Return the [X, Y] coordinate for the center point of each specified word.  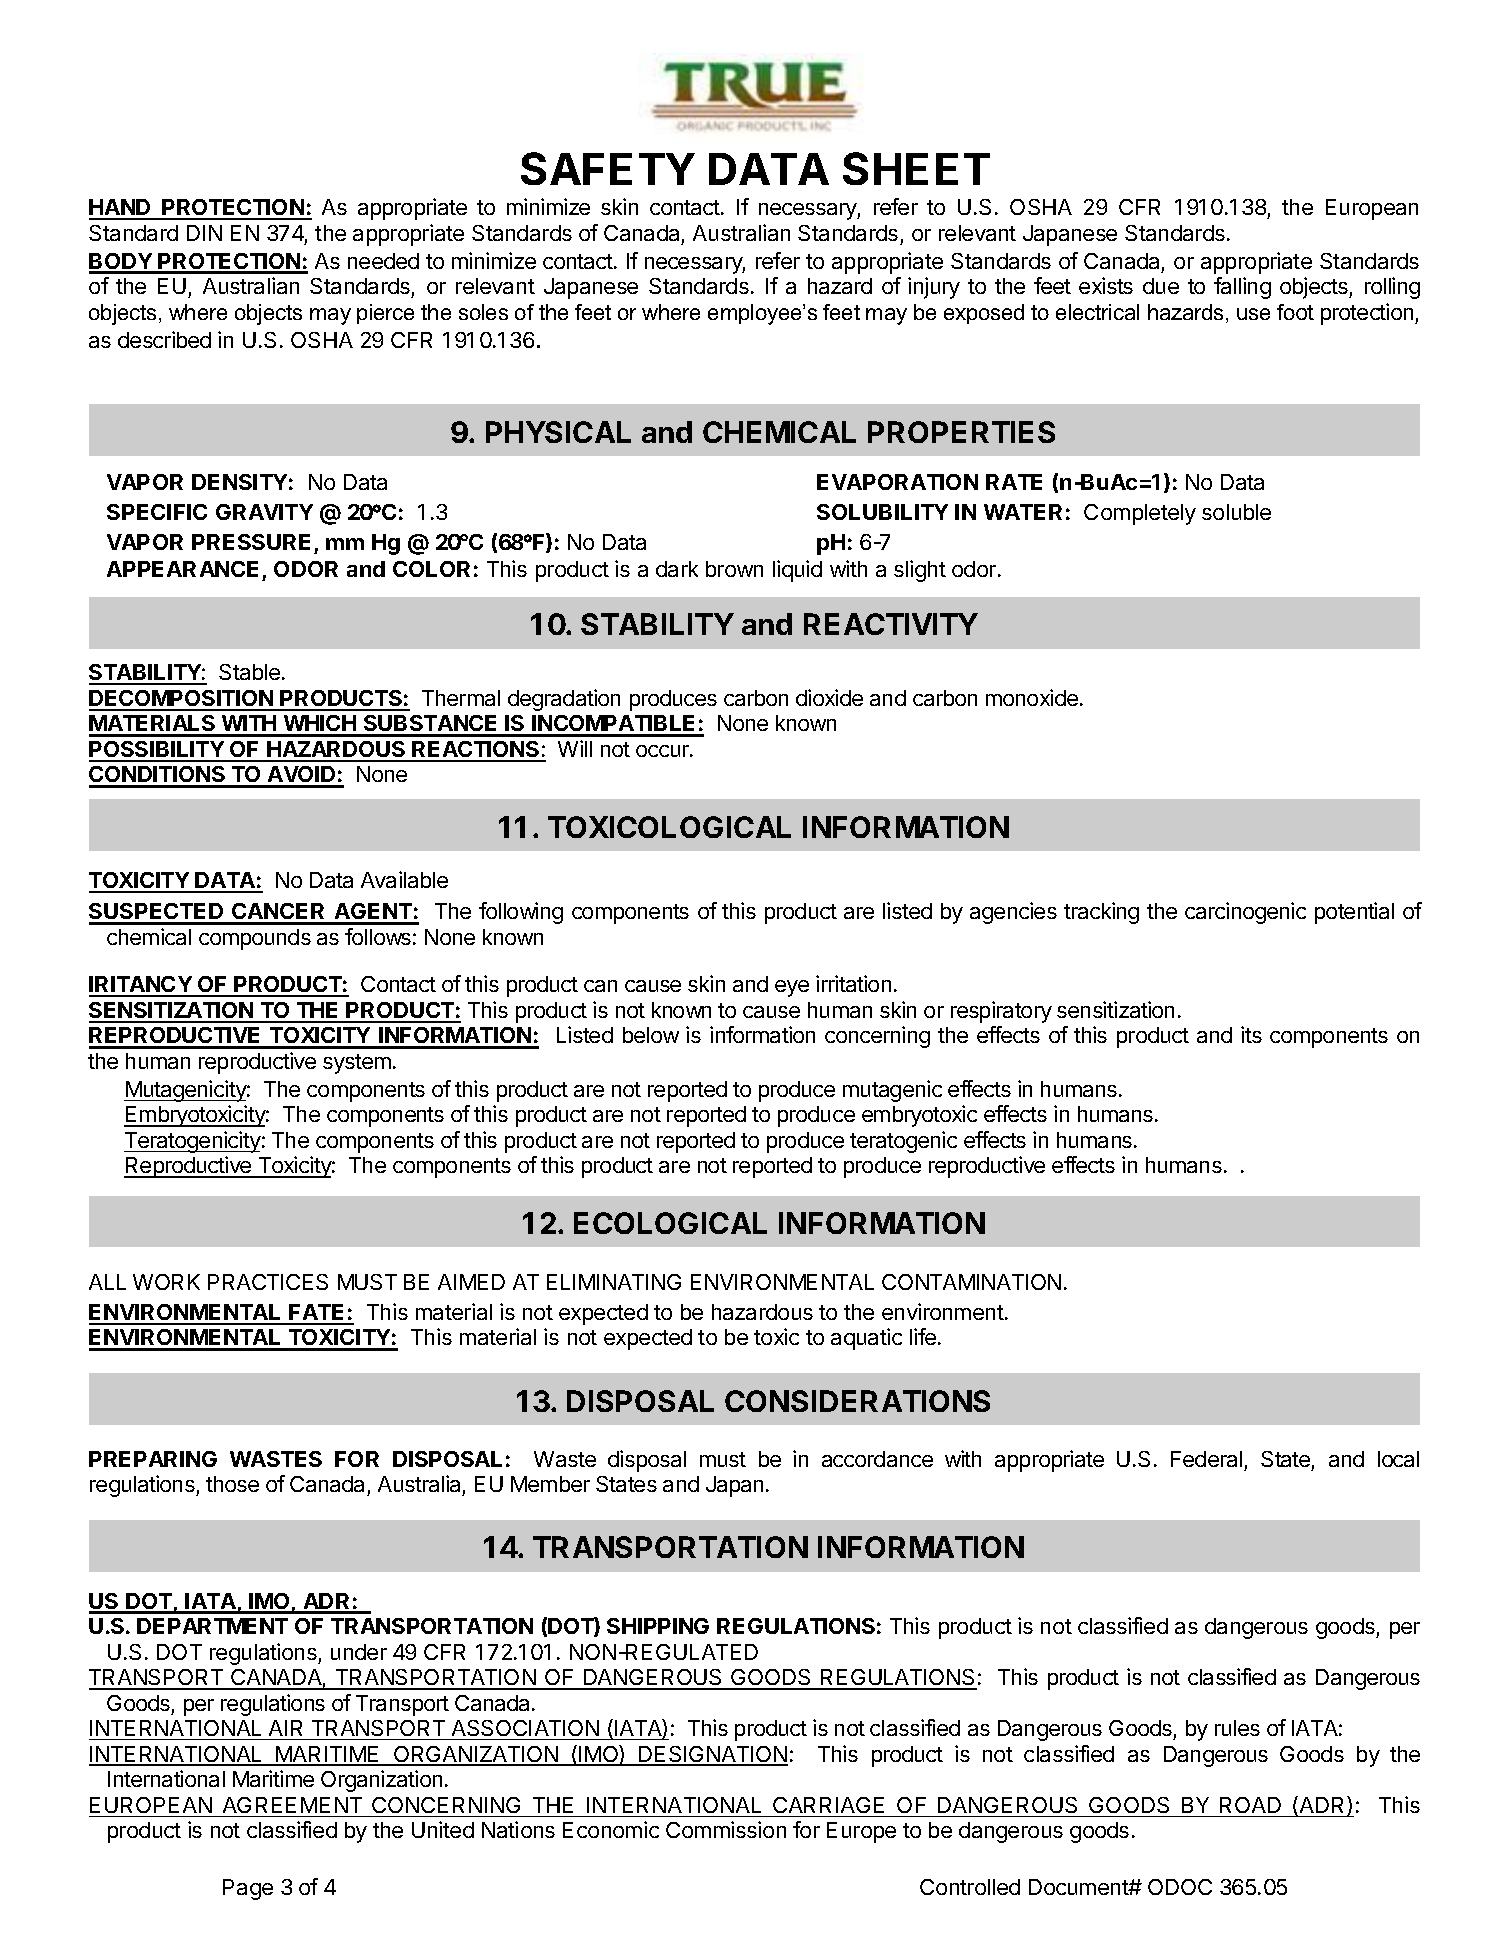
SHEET [916, 168]
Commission [726, 1829]
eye [792, 988]
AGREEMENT [292, 1805]
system [357, 1064]
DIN [204, 233]
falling [1242, 288]
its [1251, 1034]
